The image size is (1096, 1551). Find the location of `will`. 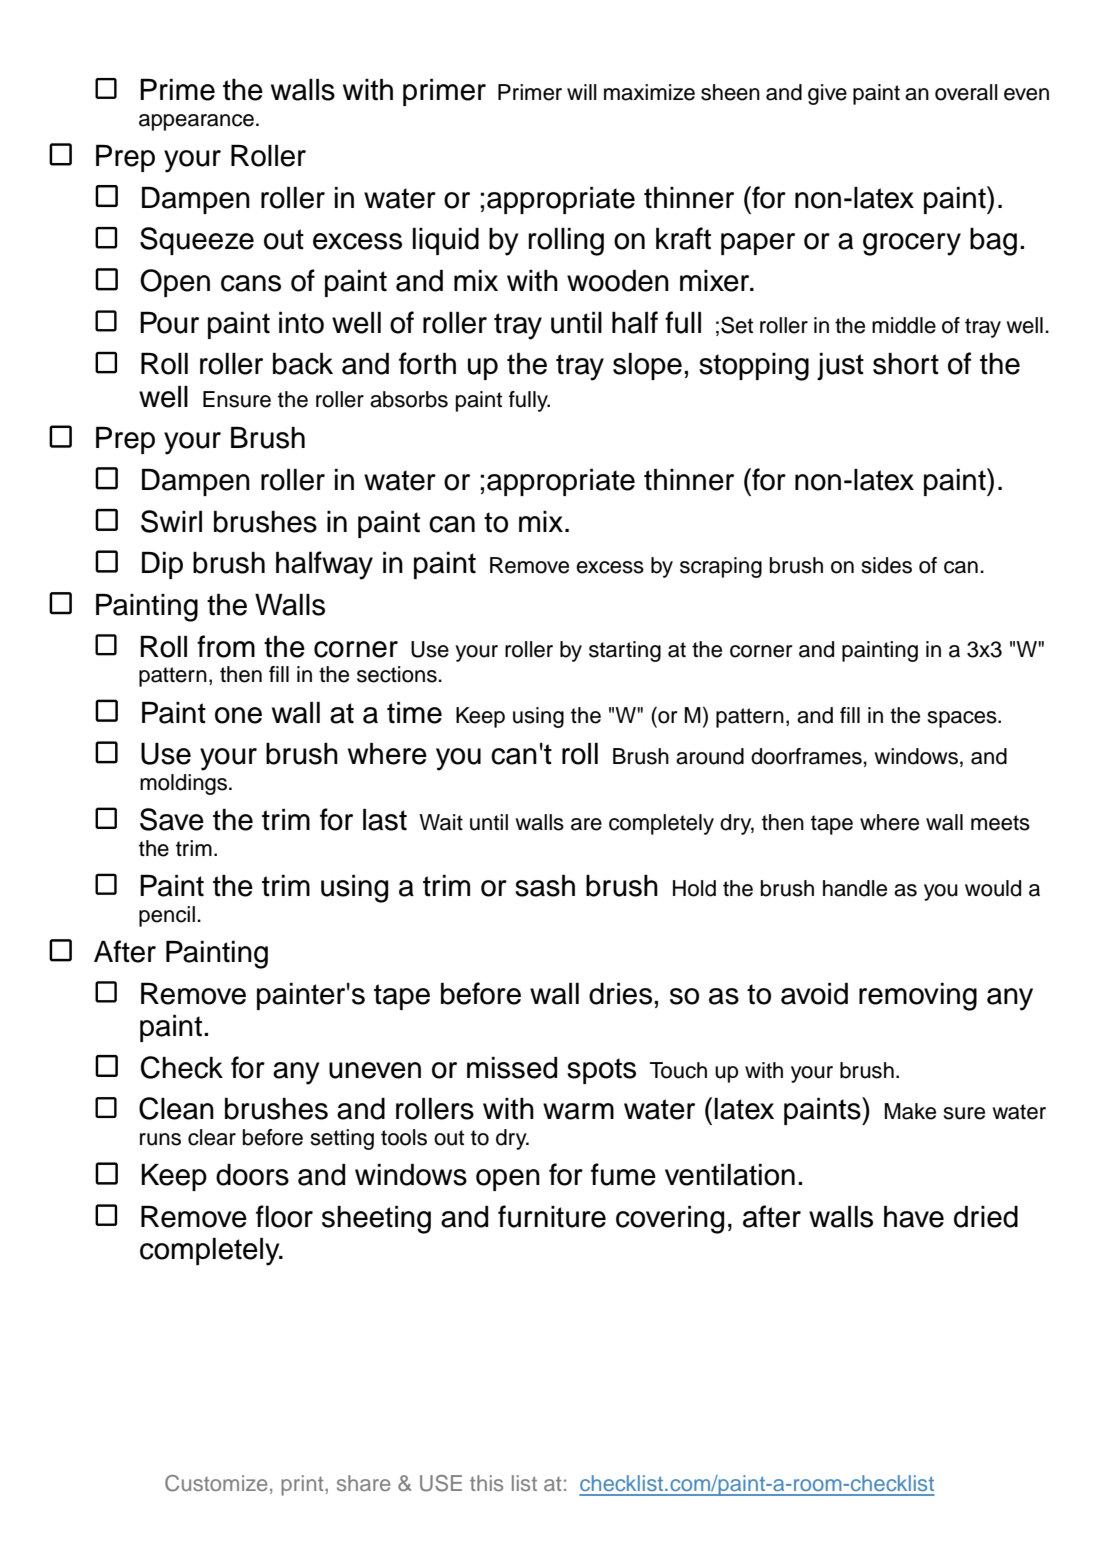

will is located at coordinates (582, 92).
